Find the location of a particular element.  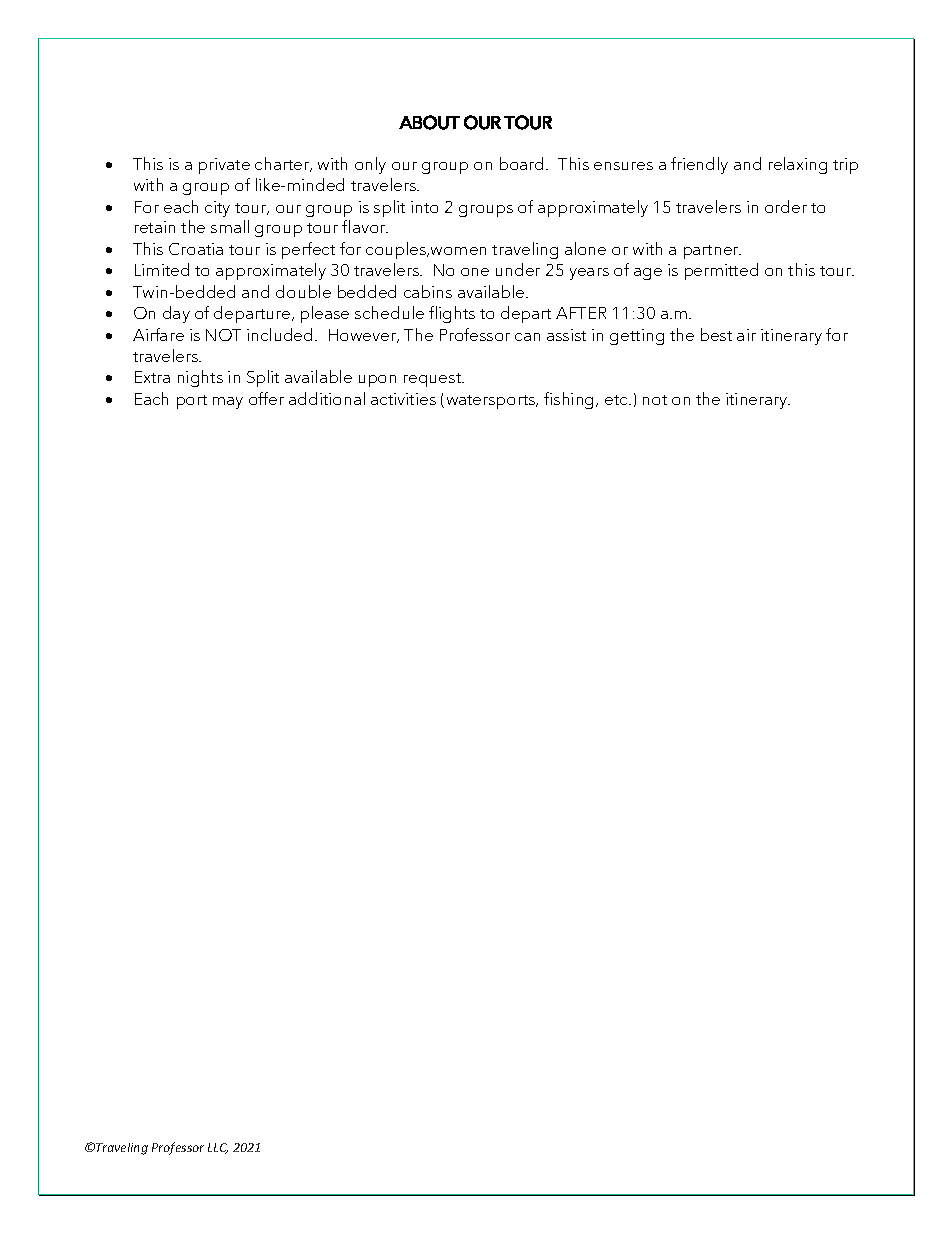

request is located at coordinates (434, 380).
